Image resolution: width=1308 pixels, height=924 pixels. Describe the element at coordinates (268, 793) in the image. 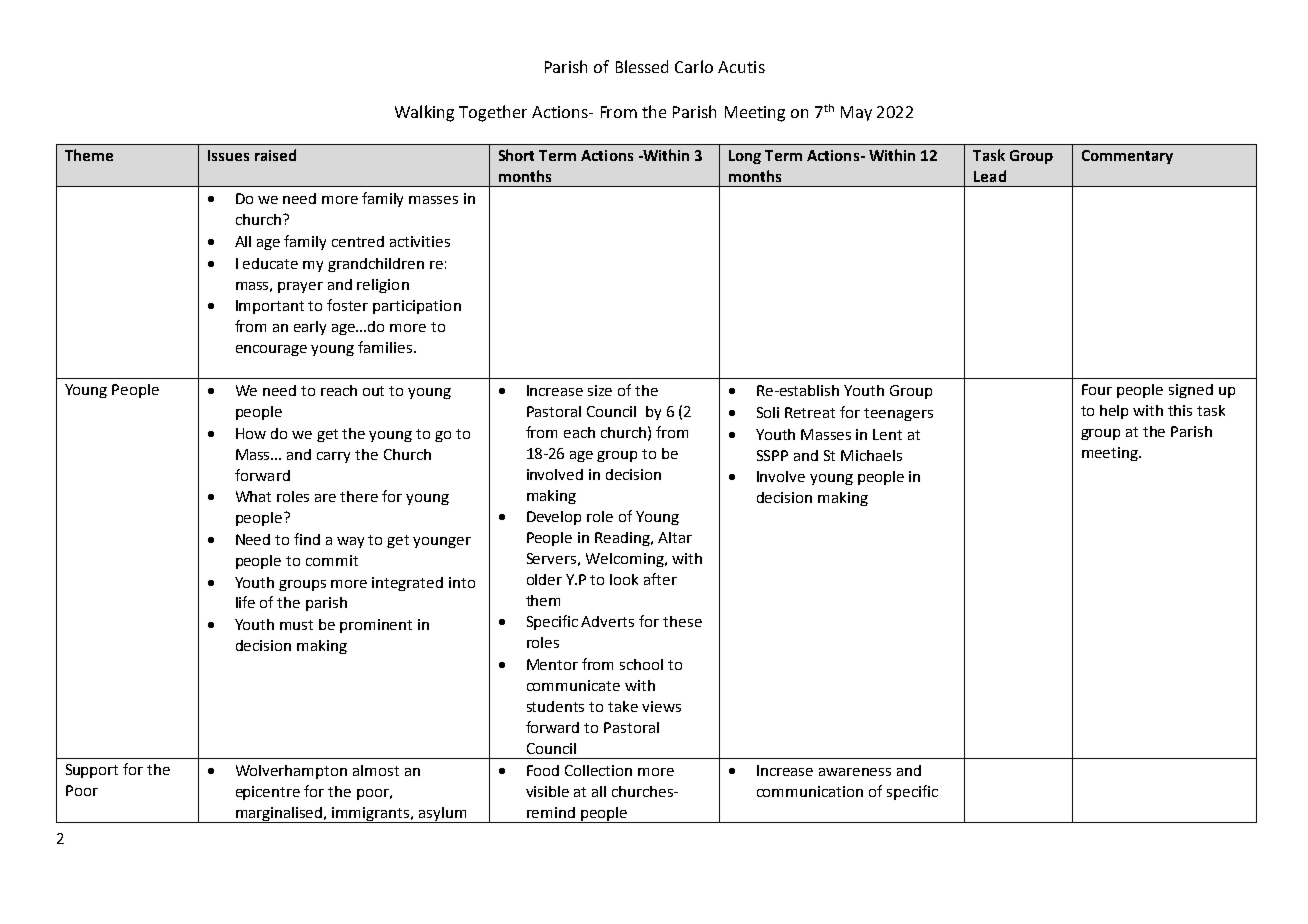

I see `epicentre` at that location.
